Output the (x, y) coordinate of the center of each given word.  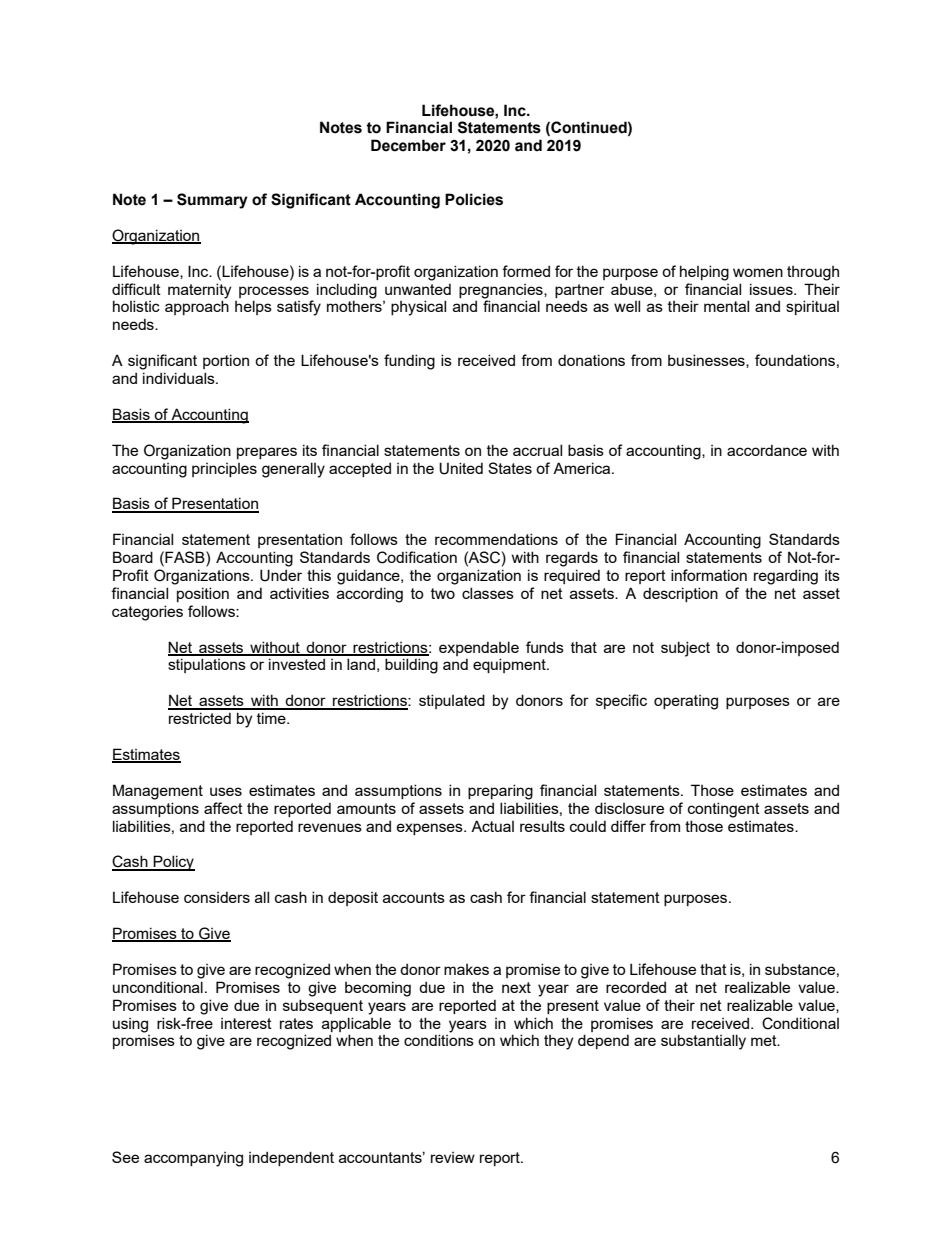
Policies (474, 199)
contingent (724, 810)
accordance (767, 450)
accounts (414, 897)
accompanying (193, 1159)
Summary (212, 201)
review (453, 1157)
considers (217, 897)
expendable (479, 648)
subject (685, 649)
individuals (180, 378)
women (758, 272)
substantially (703, 1042)
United (461, 468)
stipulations (207, 665)
